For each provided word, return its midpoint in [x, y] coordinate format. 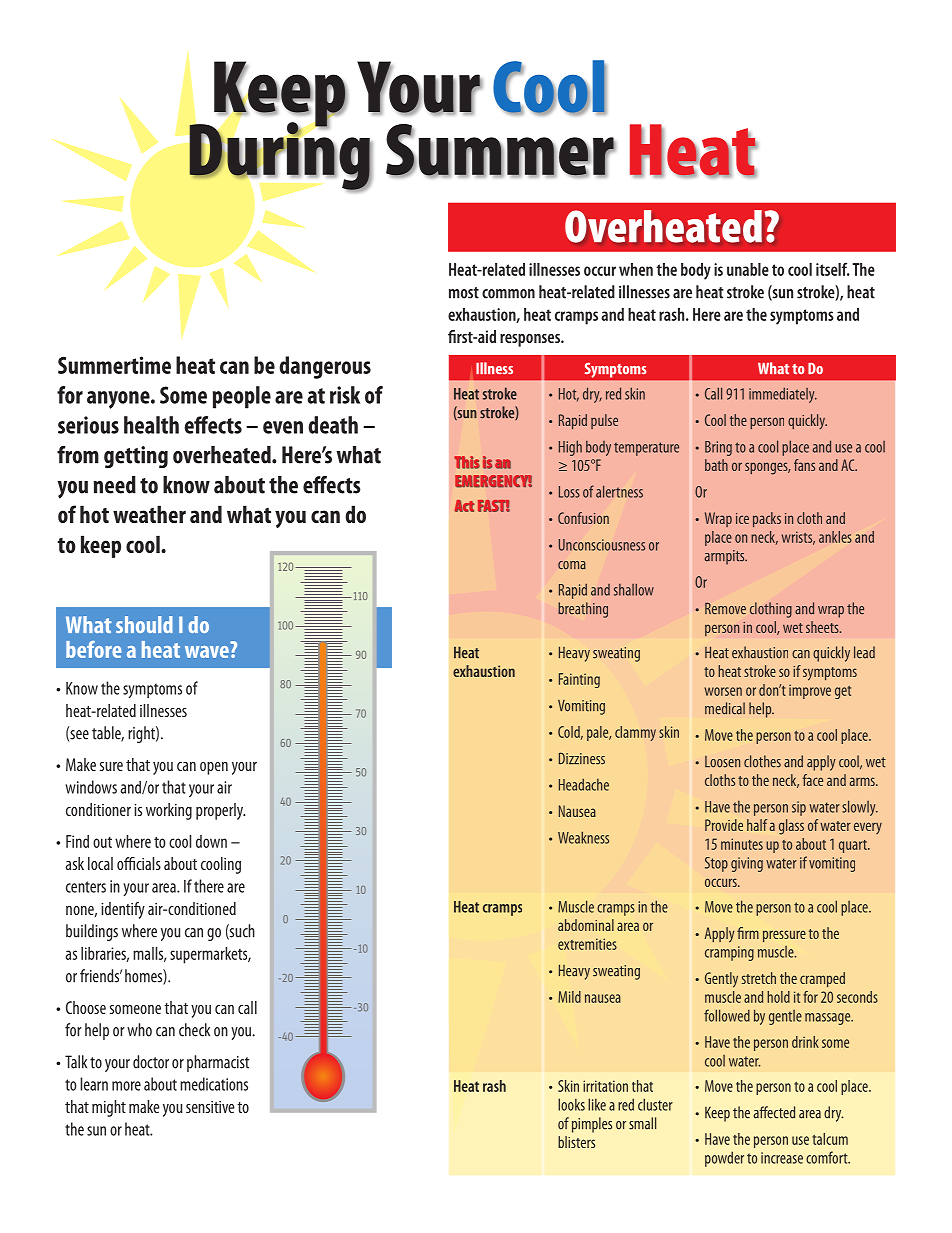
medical [725, 708]
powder [724, 1159]
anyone [119, 400]
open [214, 768]
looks [571, 1104]
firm [748, 933]
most [464, 293]
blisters [576, 1142]
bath [716, 465]
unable [748, 269]
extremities [587, 944]
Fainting [579, 680]
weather [149, 514]
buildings [92, 932]
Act [464, 506]
